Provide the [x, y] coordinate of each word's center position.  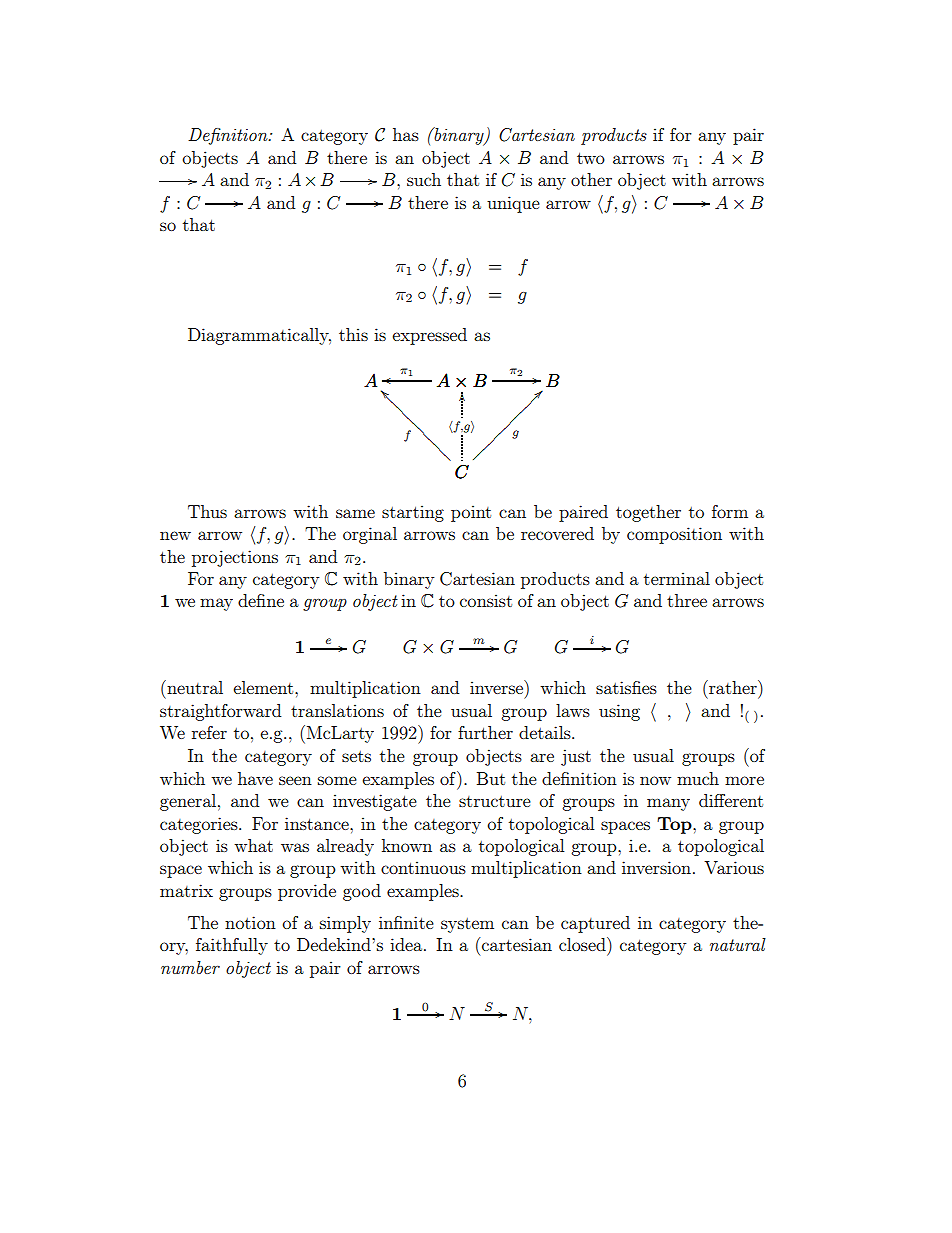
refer [209, 732]
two [591, 158]
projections [235, 558]
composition [674, 535]
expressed [429, 336]
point [471, 513]
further [485, 732]
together [648, 513]
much [698, 778]
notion [250, 922]
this [353, 334]
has [406, 134]
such [424, 179]
